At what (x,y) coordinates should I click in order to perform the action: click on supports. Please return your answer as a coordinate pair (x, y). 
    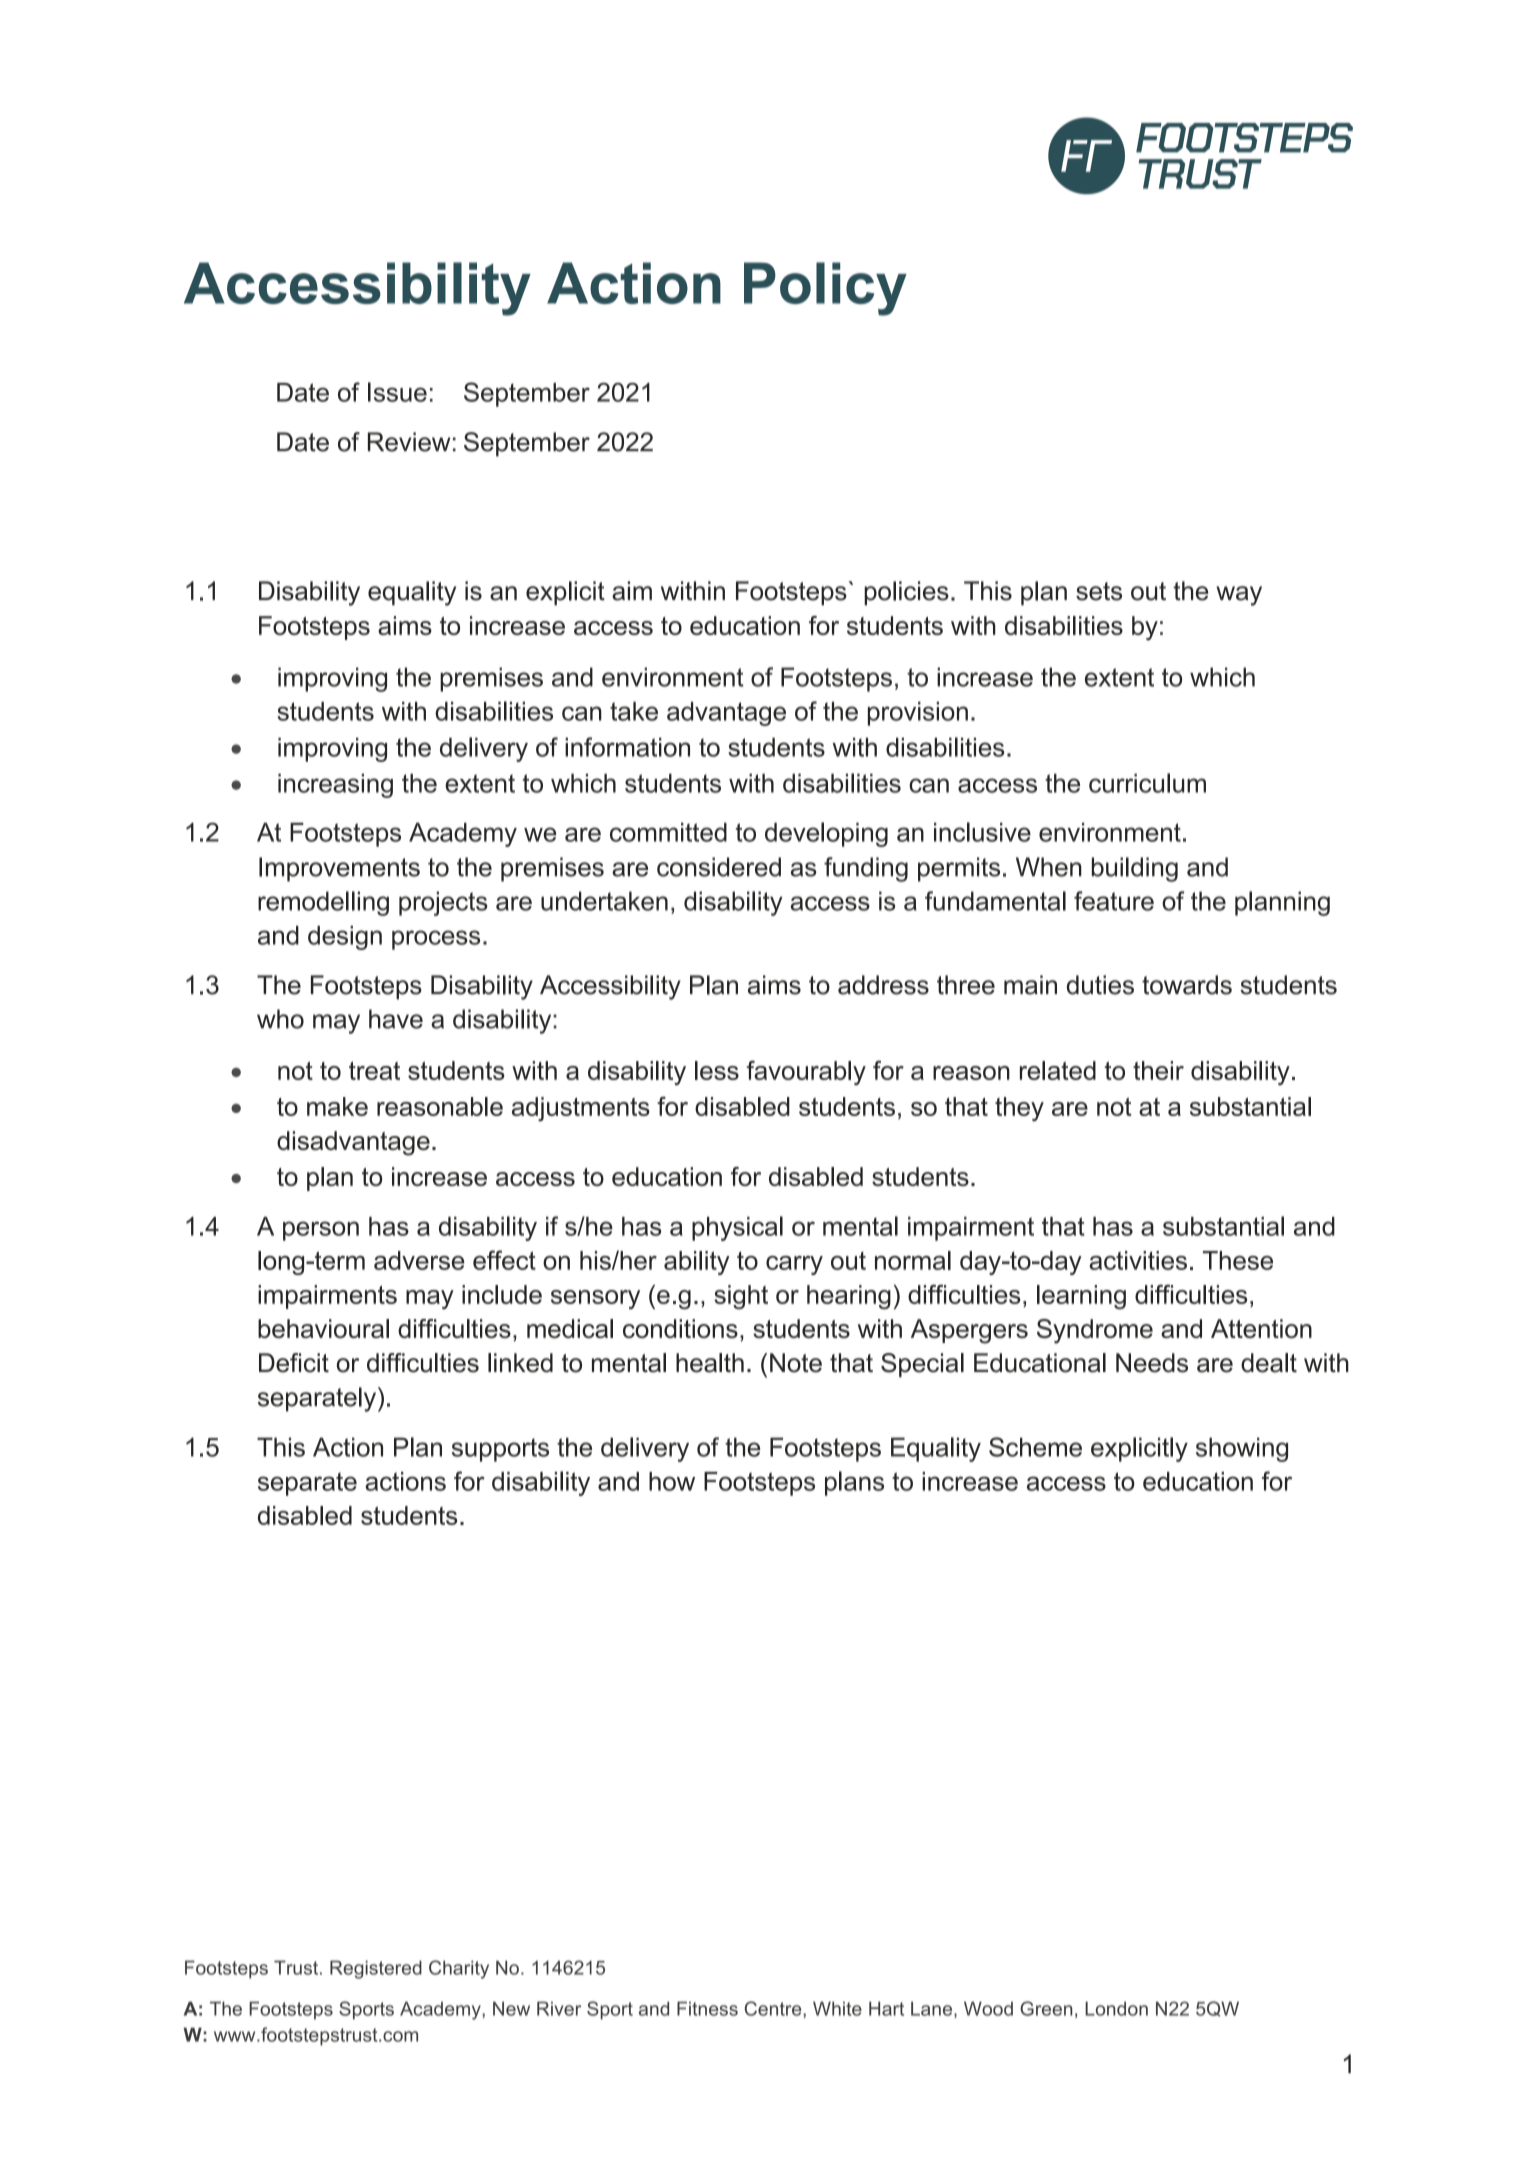
    Looking at the image, I should click on (500, 1450).
